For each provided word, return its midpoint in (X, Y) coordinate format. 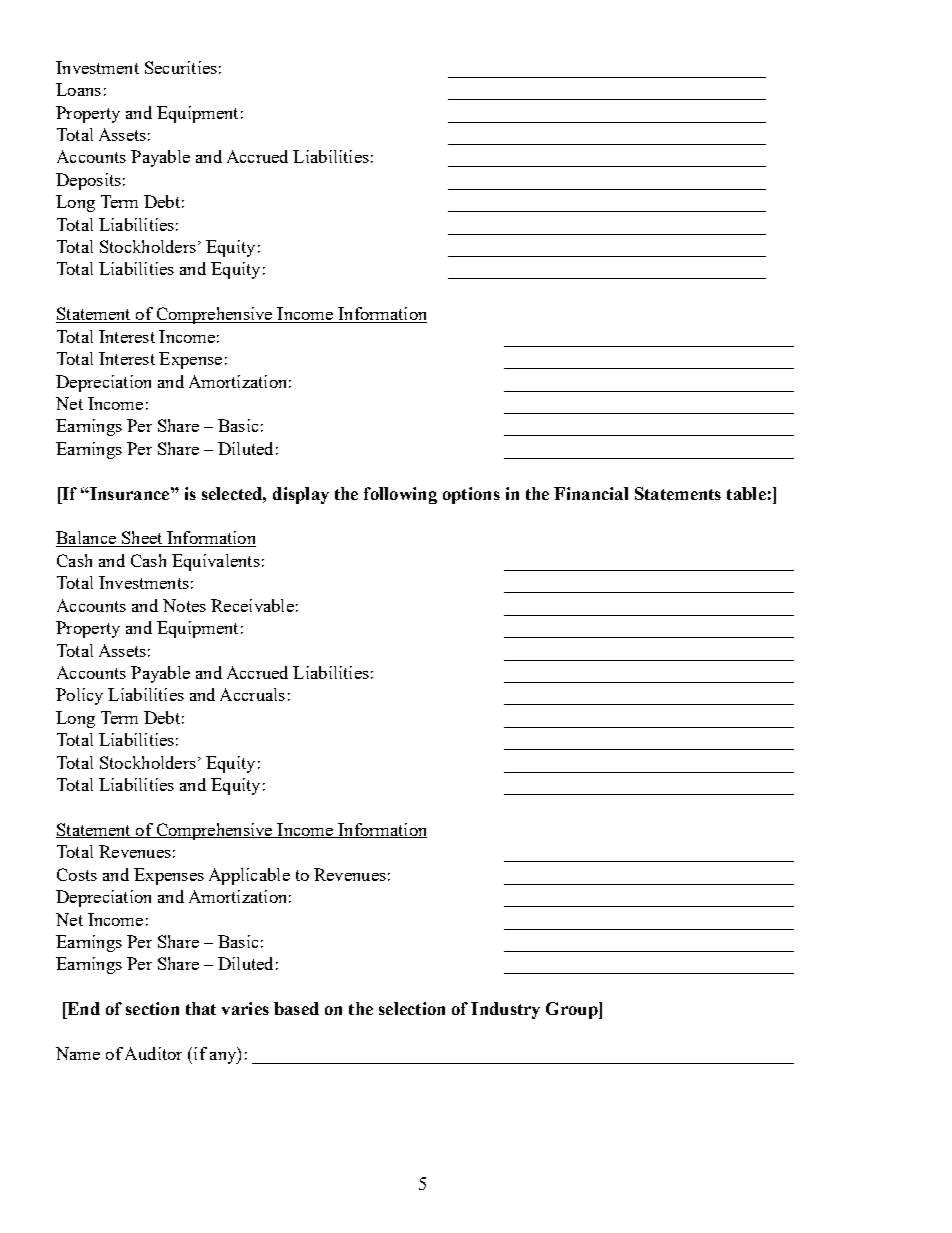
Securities (181, 67)
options (471, 495)
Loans (78, 89)
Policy (79, 696)
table (746, 493)
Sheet (142, 539)
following (400, 495)
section (152, 1008)
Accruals (252, 694)
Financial (591, 493)
